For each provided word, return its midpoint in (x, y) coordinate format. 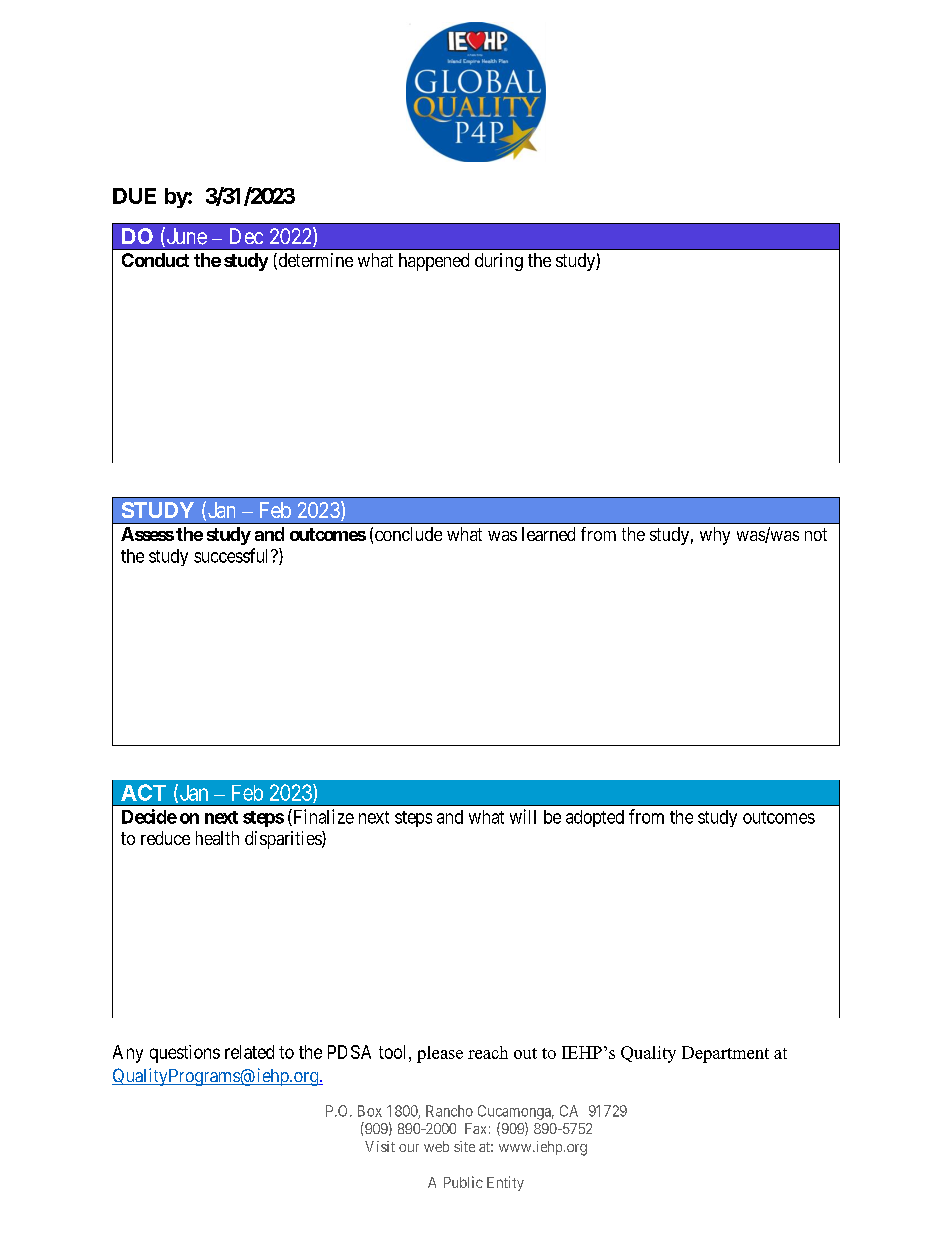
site (464, 1146)
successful (233, 555)
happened (434, 262)
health (217, 838)
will (523, 816)
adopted (595, 818)
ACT (143, 792)
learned (548, 534)
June (185, 237)
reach (488, 1052)
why (715, 536)
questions (185, 1054)
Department (725, 1054)
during (499, 262)
